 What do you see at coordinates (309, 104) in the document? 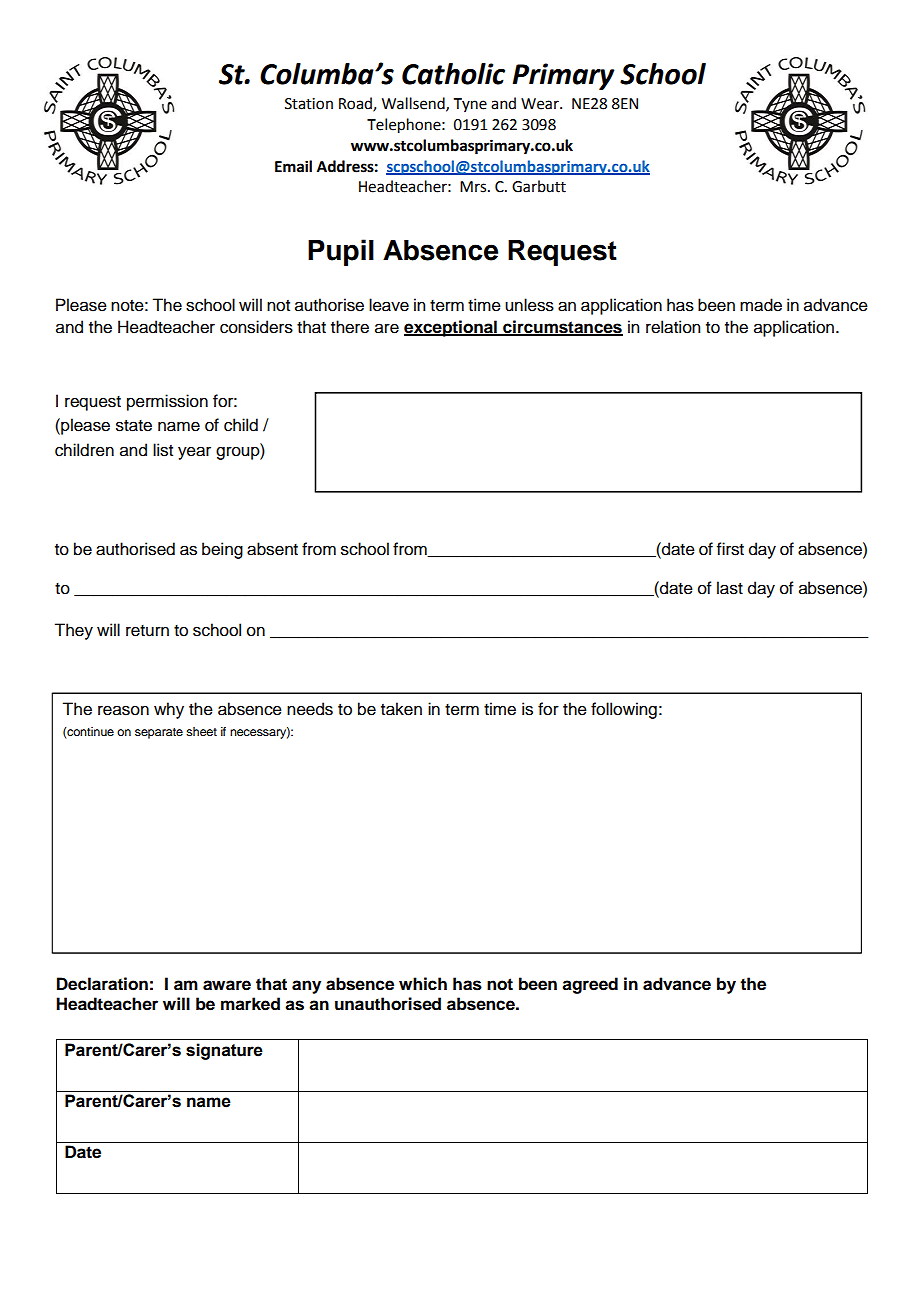
I see `Station` at bounding box center [309, 104].
